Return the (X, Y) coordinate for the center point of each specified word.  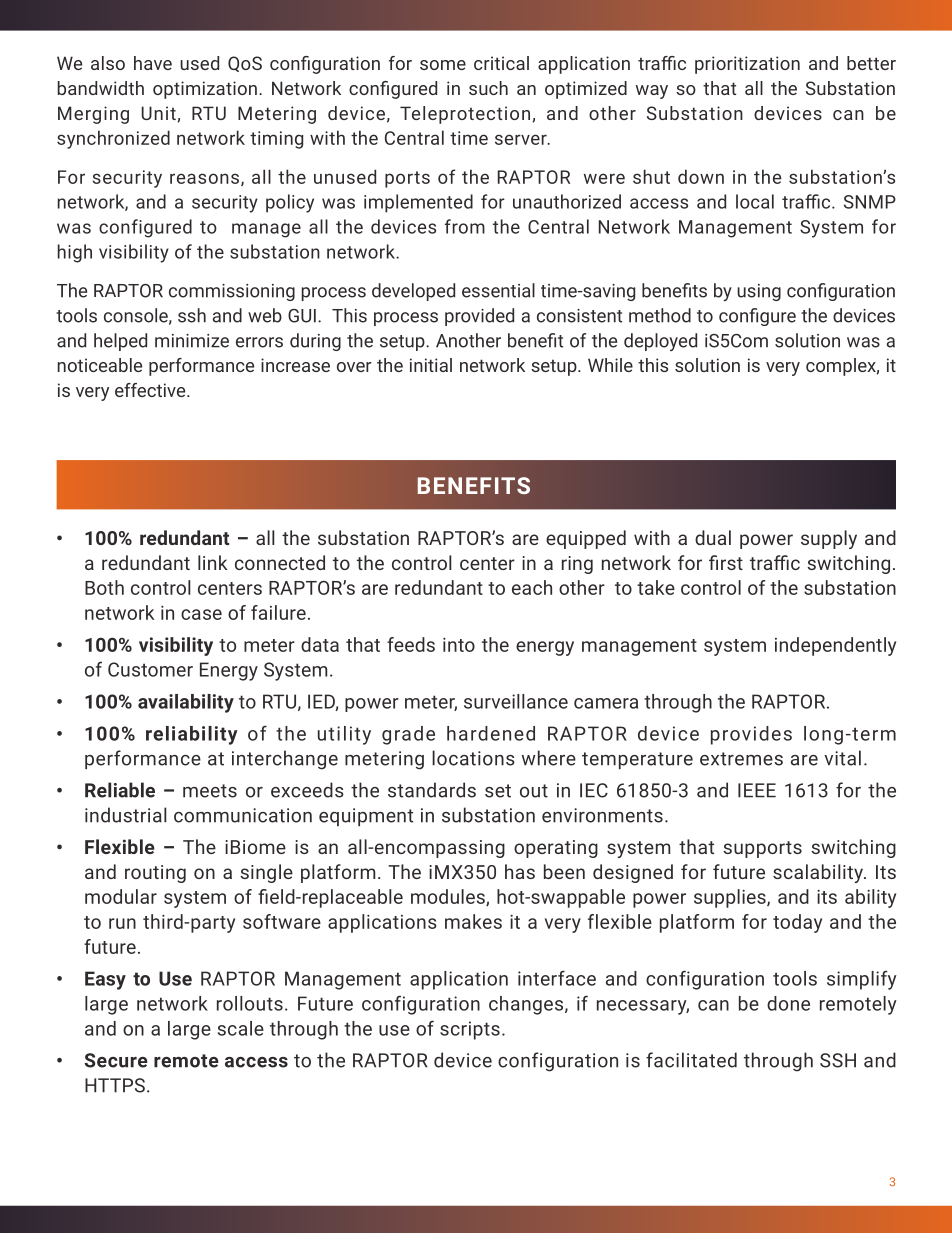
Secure (116, 1060)
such (488, 88)
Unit (159, 113)
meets (210, 791)
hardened (491, 733)
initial (431, 365)
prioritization (747, 65)
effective (151, 390)
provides (751, 735)
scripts (470, 1030)
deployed (660, 342)
